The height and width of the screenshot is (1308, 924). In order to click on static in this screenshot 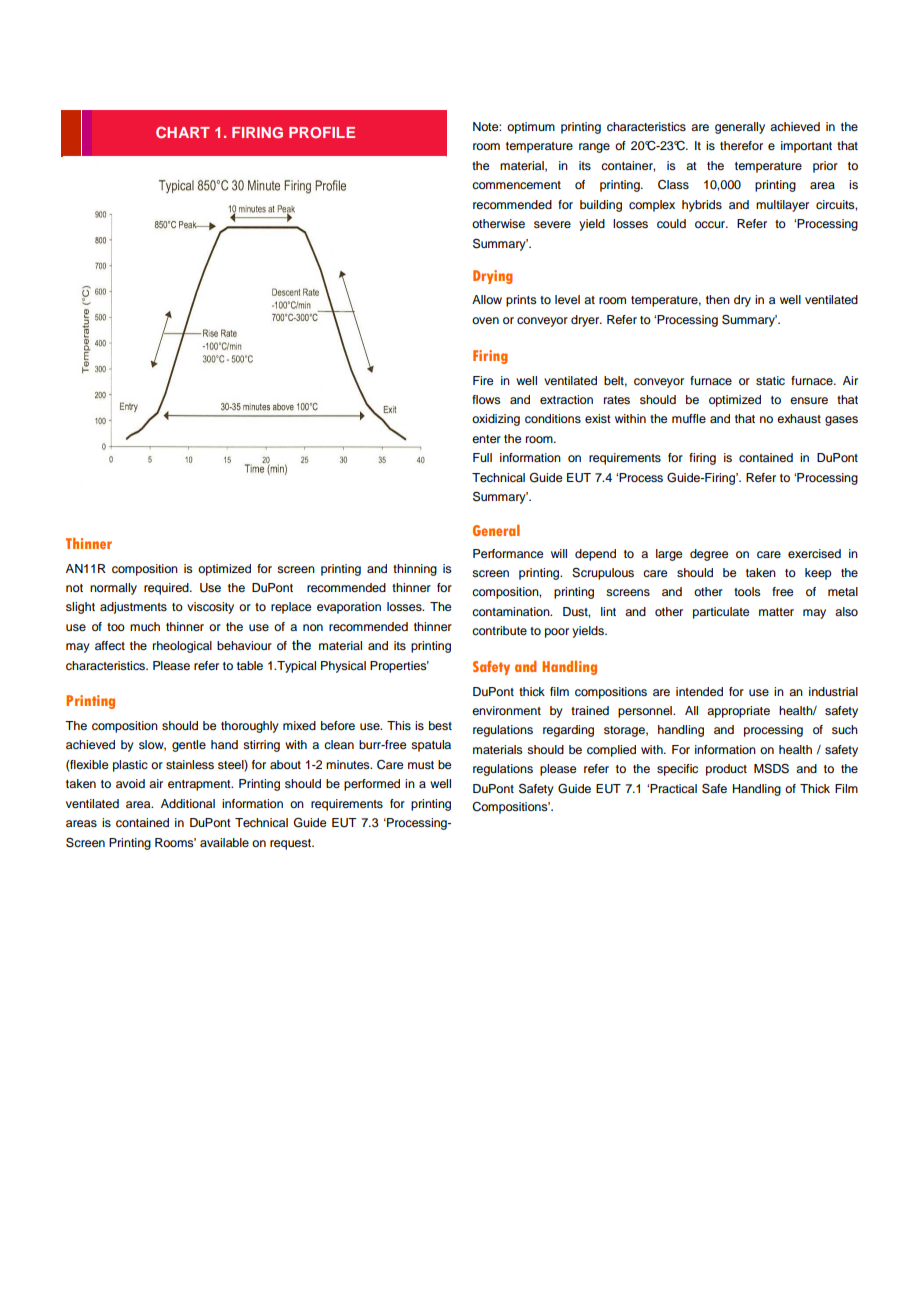, I will do `click(770, 380)`.
